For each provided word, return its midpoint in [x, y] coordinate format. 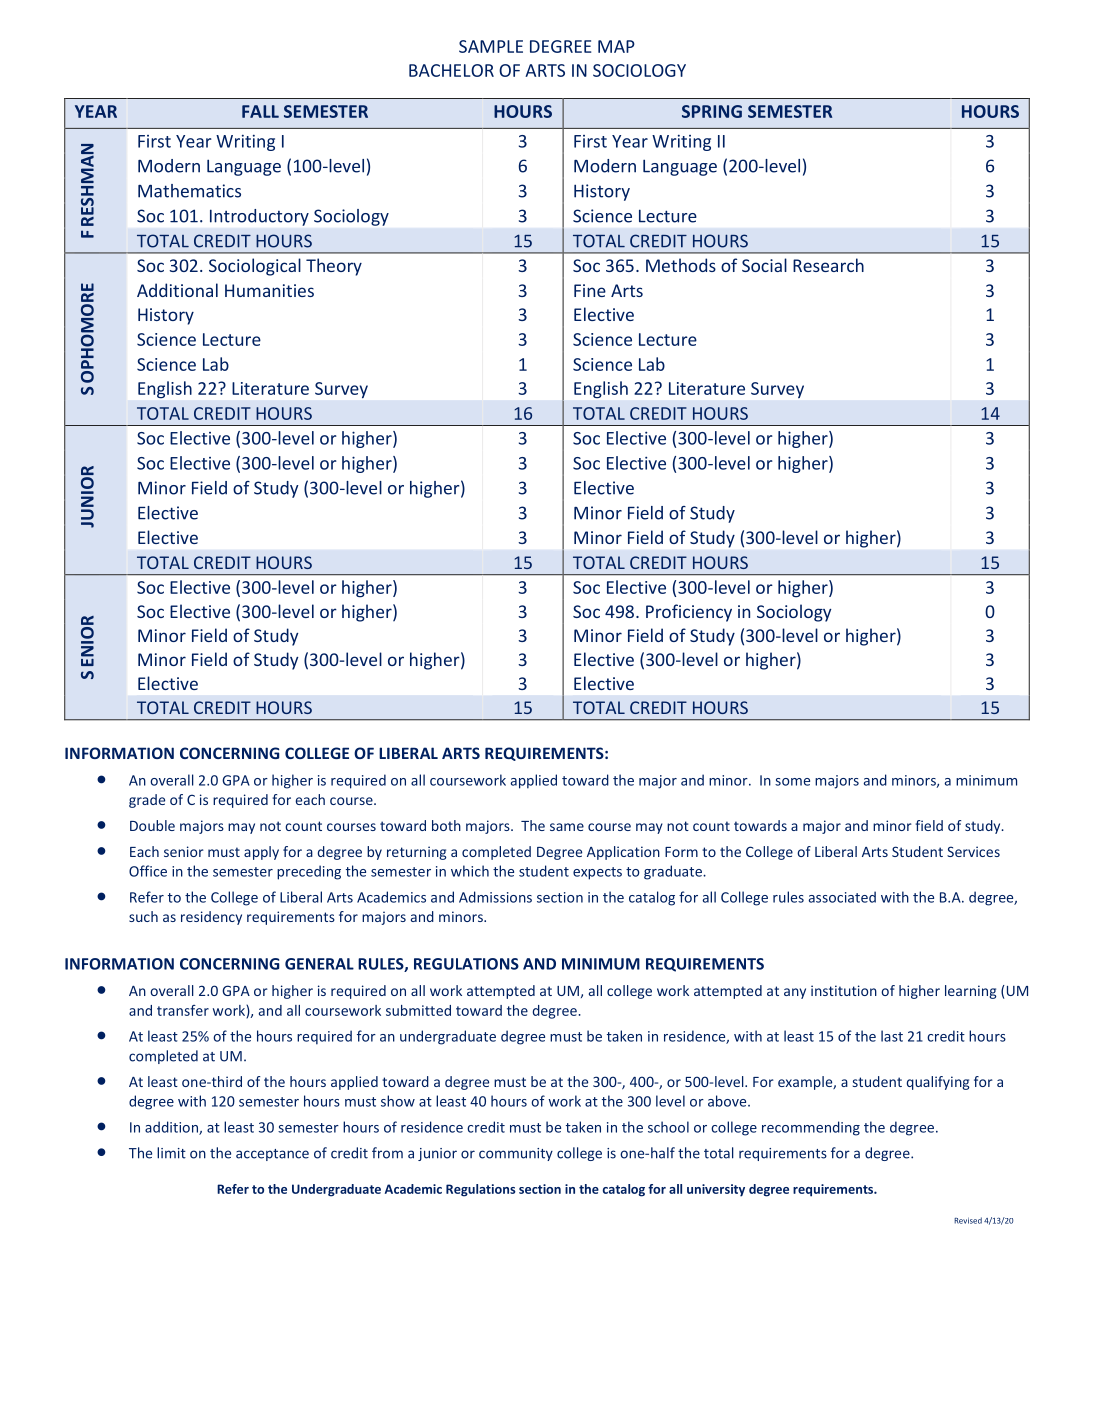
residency [211, 918]
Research [828, 265]
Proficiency [689, 613]
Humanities [269, 290]
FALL [260, 111]
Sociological [255, 267]
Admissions [495, 897]
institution [844, 990]
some [792, 782]
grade [147, 801]
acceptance [272, 1155]
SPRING [712, 111]
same [567, 827]
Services [973, 851]
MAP [616, 46]
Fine [590, 290]
